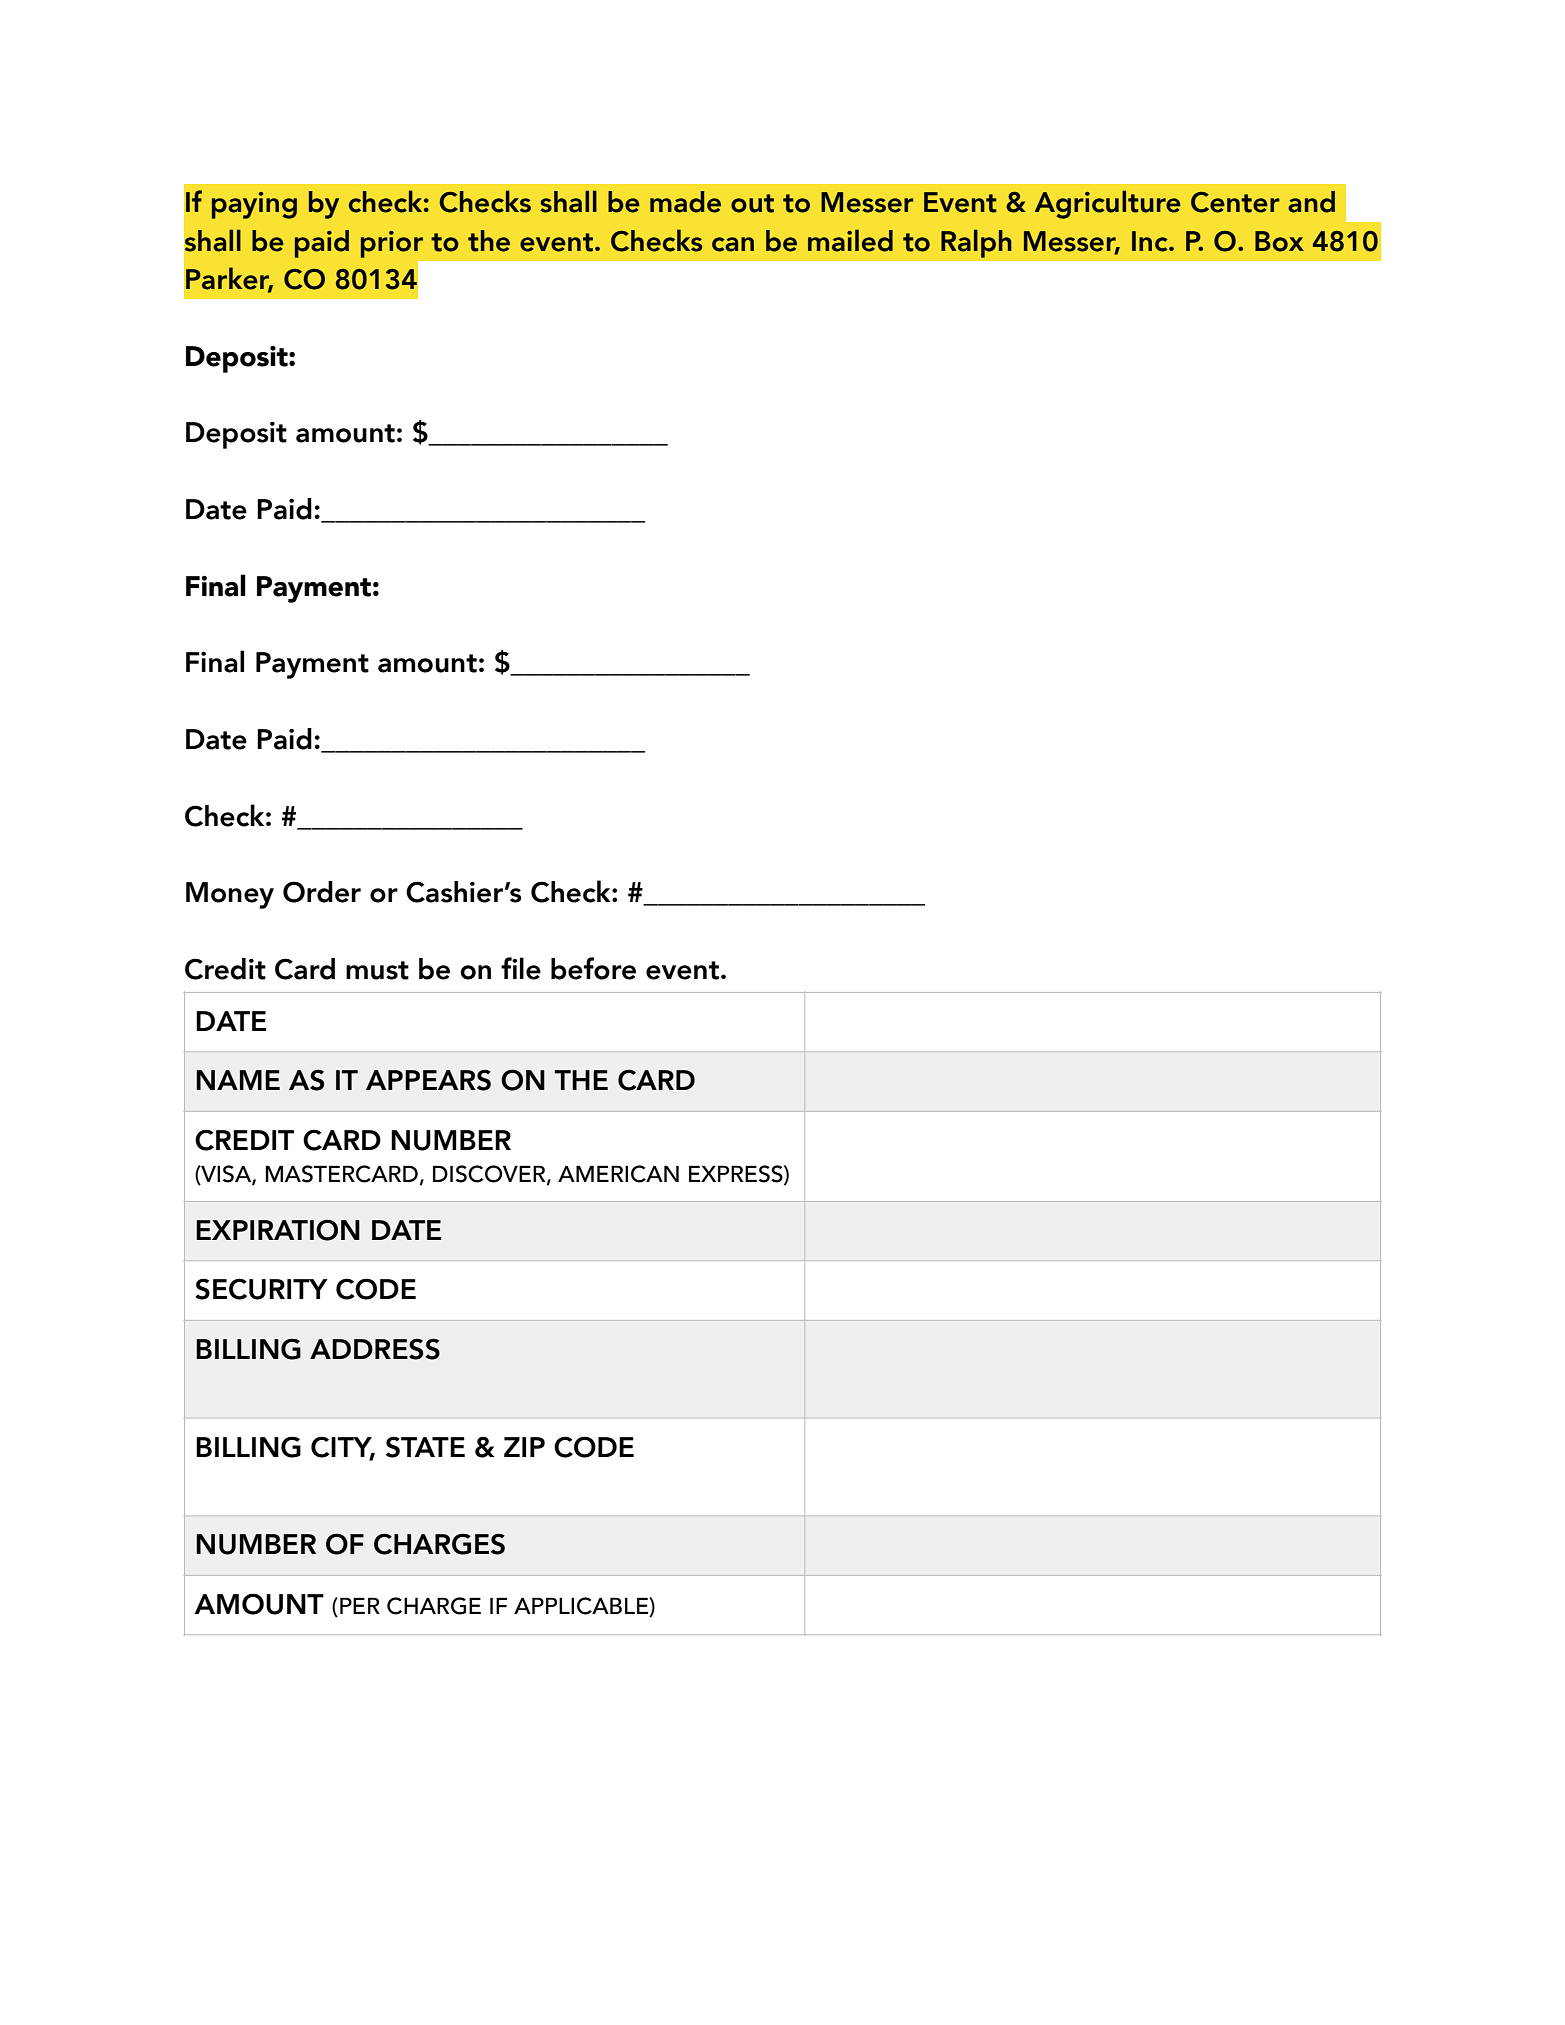 The height and width of the image is (2025, 1565). I want to click on STATE, so click(425, 1447).
